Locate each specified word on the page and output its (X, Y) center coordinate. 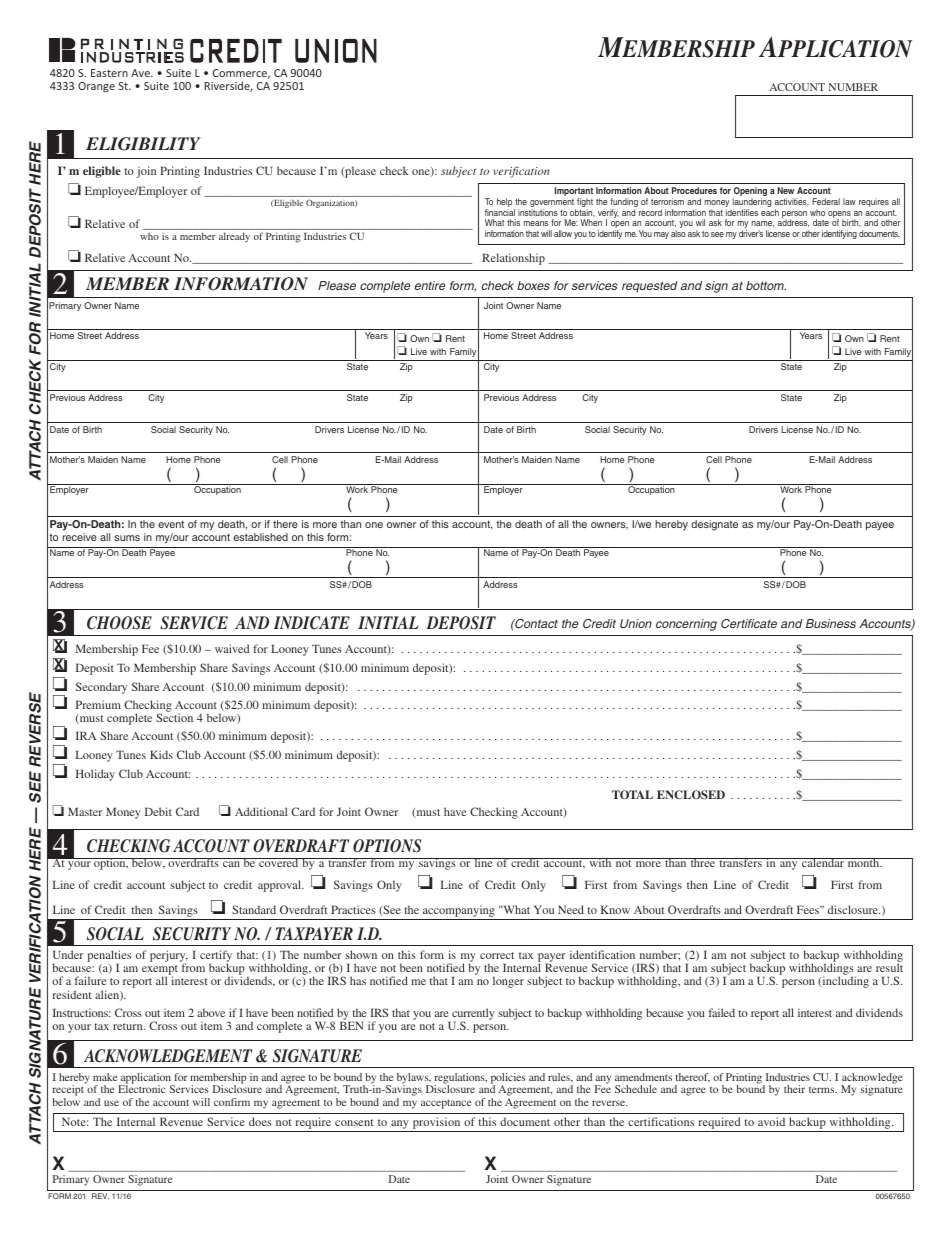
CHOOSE (119, 623)
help (504, 204)
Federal (826, 201)
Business (831, 623)
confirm (232, 1102)
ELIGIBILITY (143, 144)
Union (636, 623)
